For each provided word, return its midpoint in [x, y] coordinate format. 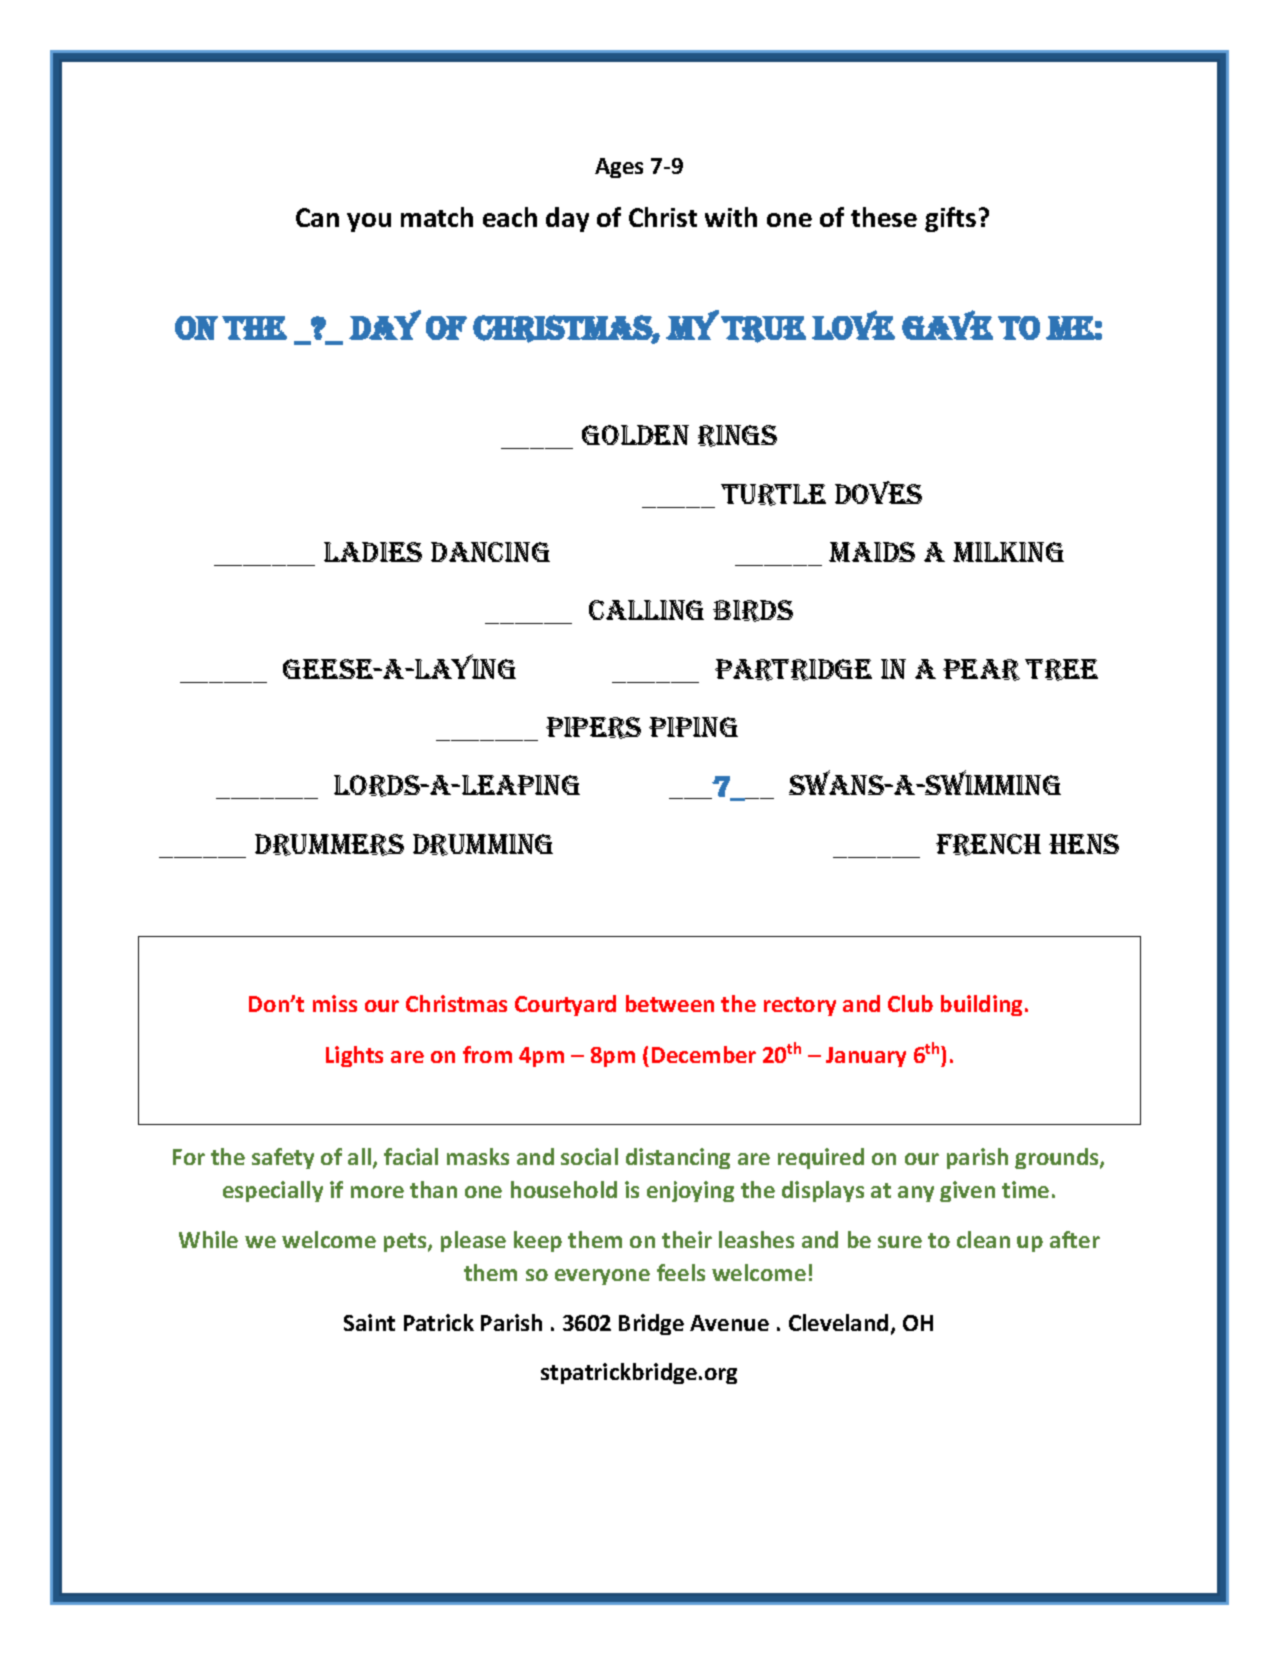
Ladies [373, 552]
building [983, 1005]
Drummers [329, 845]
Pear [981, 670]
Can [317, 217]
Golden [635, 435]
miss [335, 1003]
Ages [619, 168]
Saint [369, 1322]
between [670, 1003]
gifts [950, 219]
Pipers [593, 728]
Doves [878, 492]
